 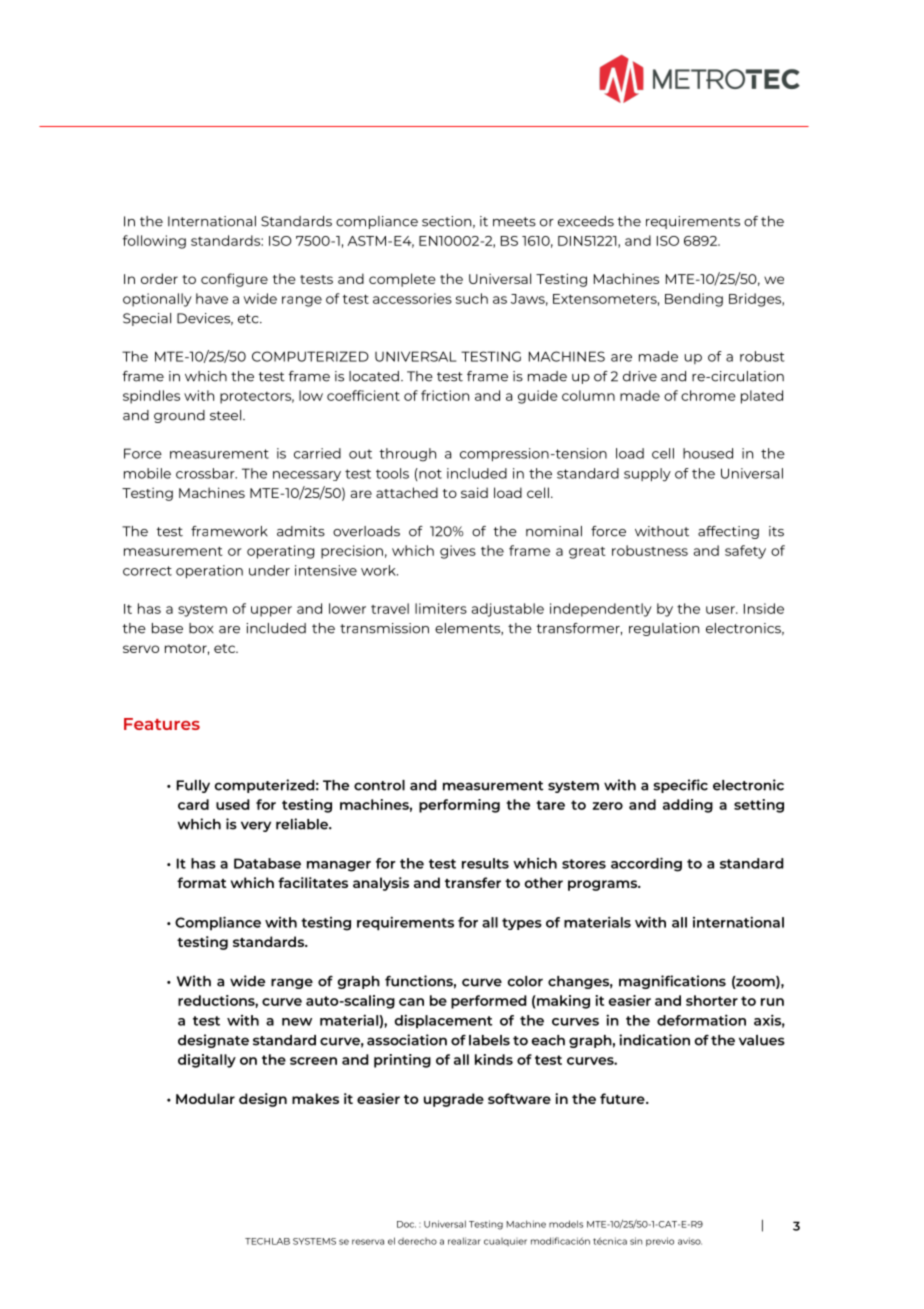 What do you see at coordinates (162, 724) in the screenshot?
I see `Features` at bounding box center [162, 724].
